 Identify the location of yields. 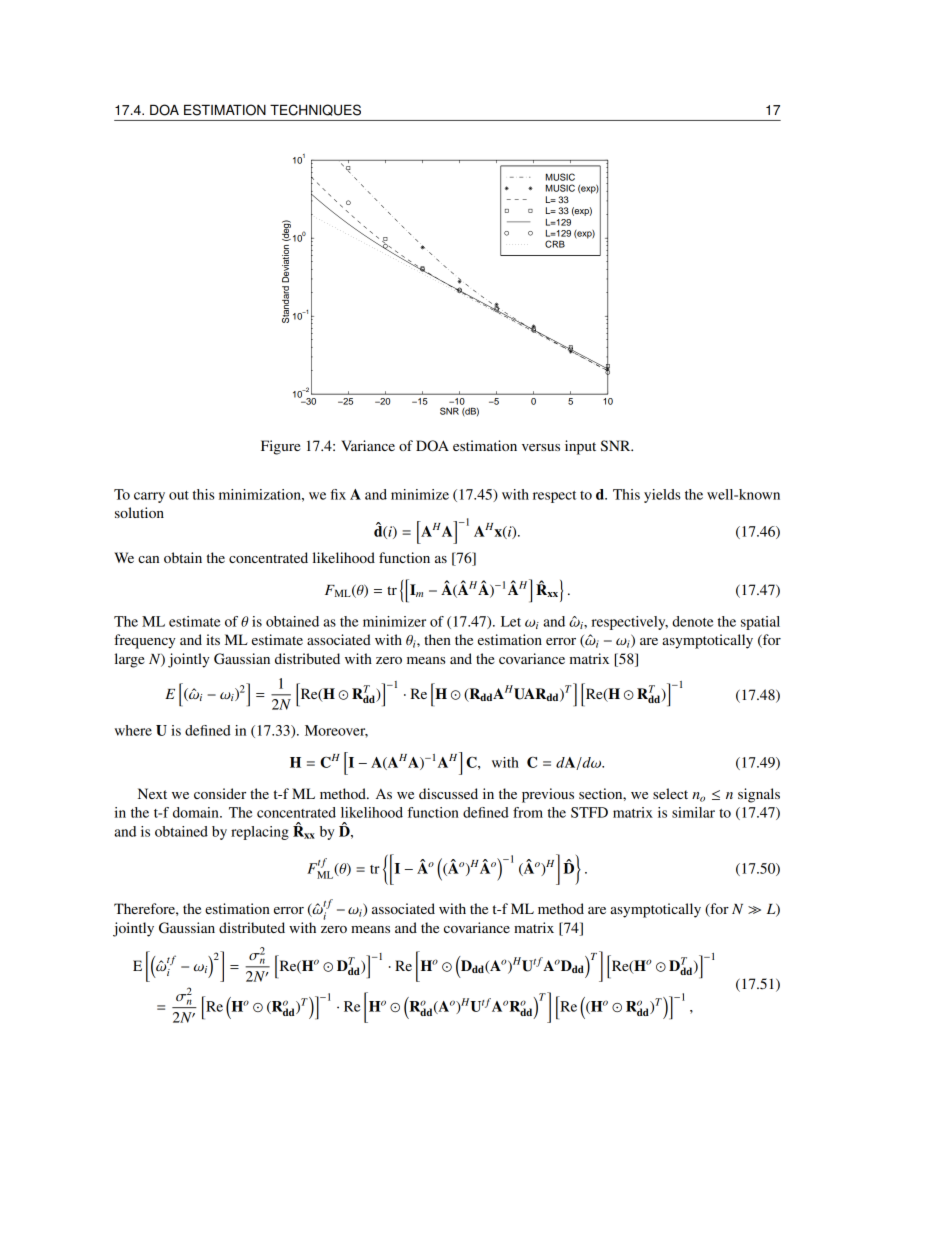
(662, 496).
